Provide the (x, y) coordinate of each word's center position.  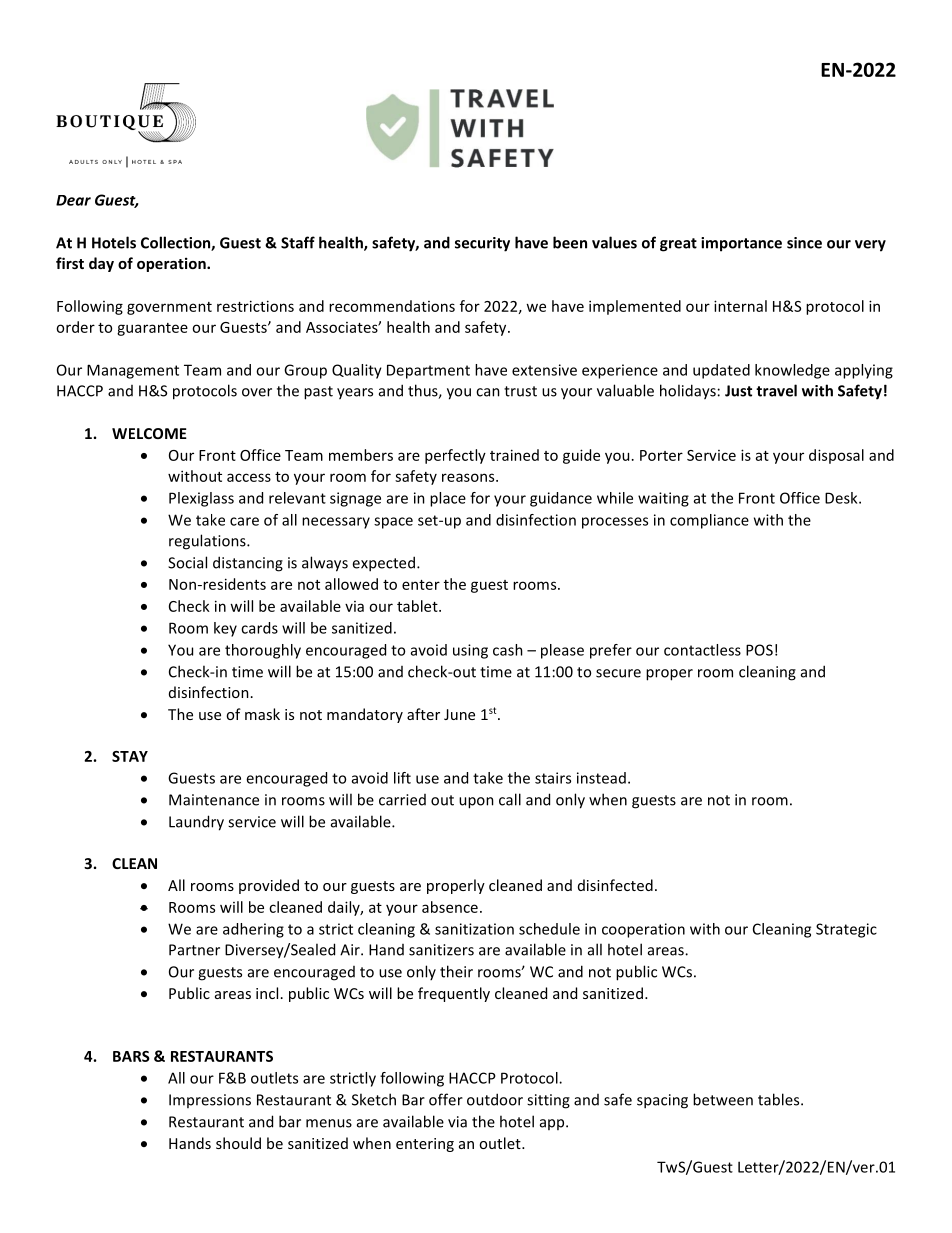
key (225, 629)
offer (446, 1099)
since (804, 243)
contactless (702, 650)
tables (780, 1099)
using (470, 651)
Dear (73, 200)
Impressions (210, 1101)
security (482, 244)
